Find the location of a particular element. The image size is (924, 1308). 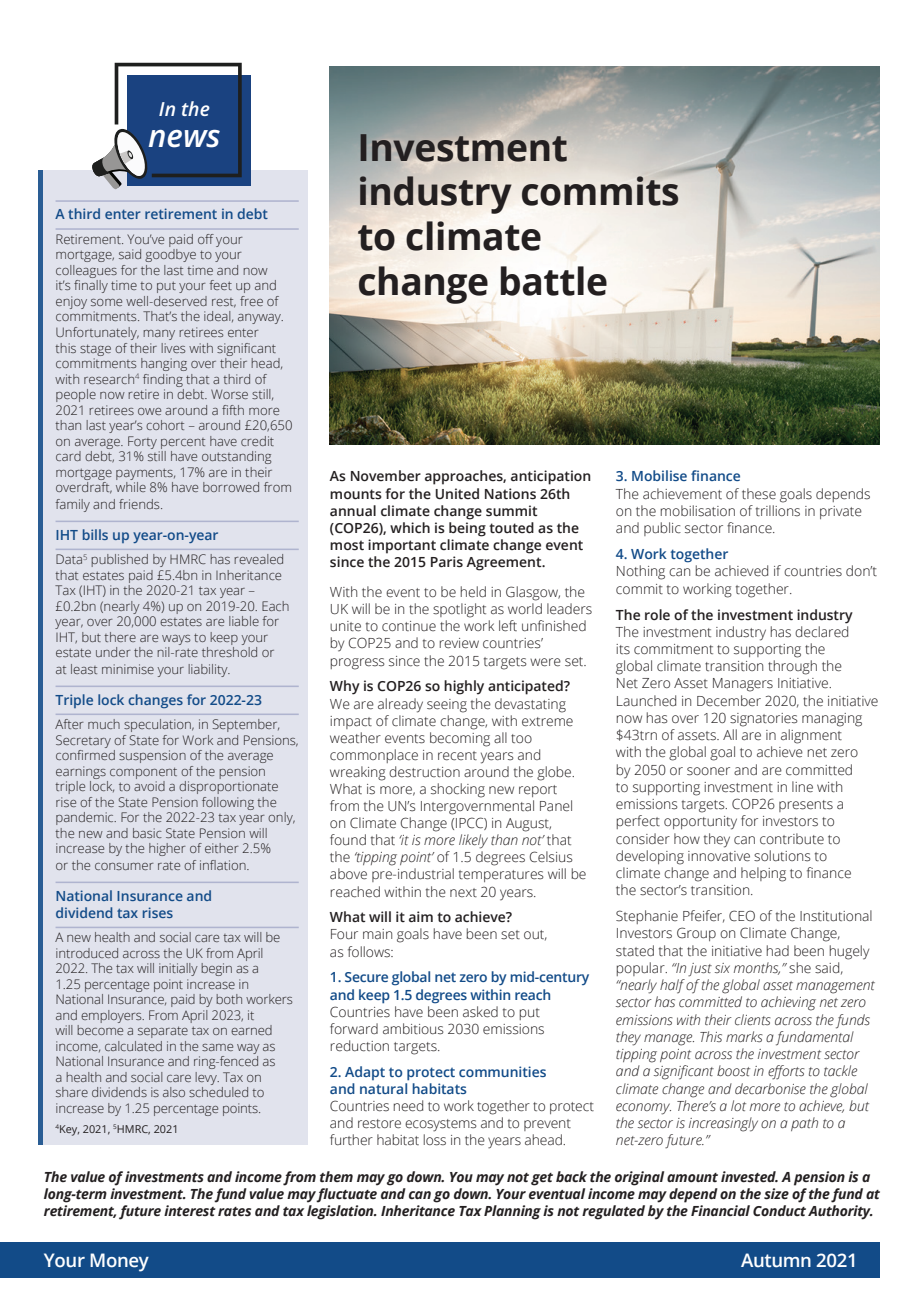

Planning is located at coordinates (512, 1212).
